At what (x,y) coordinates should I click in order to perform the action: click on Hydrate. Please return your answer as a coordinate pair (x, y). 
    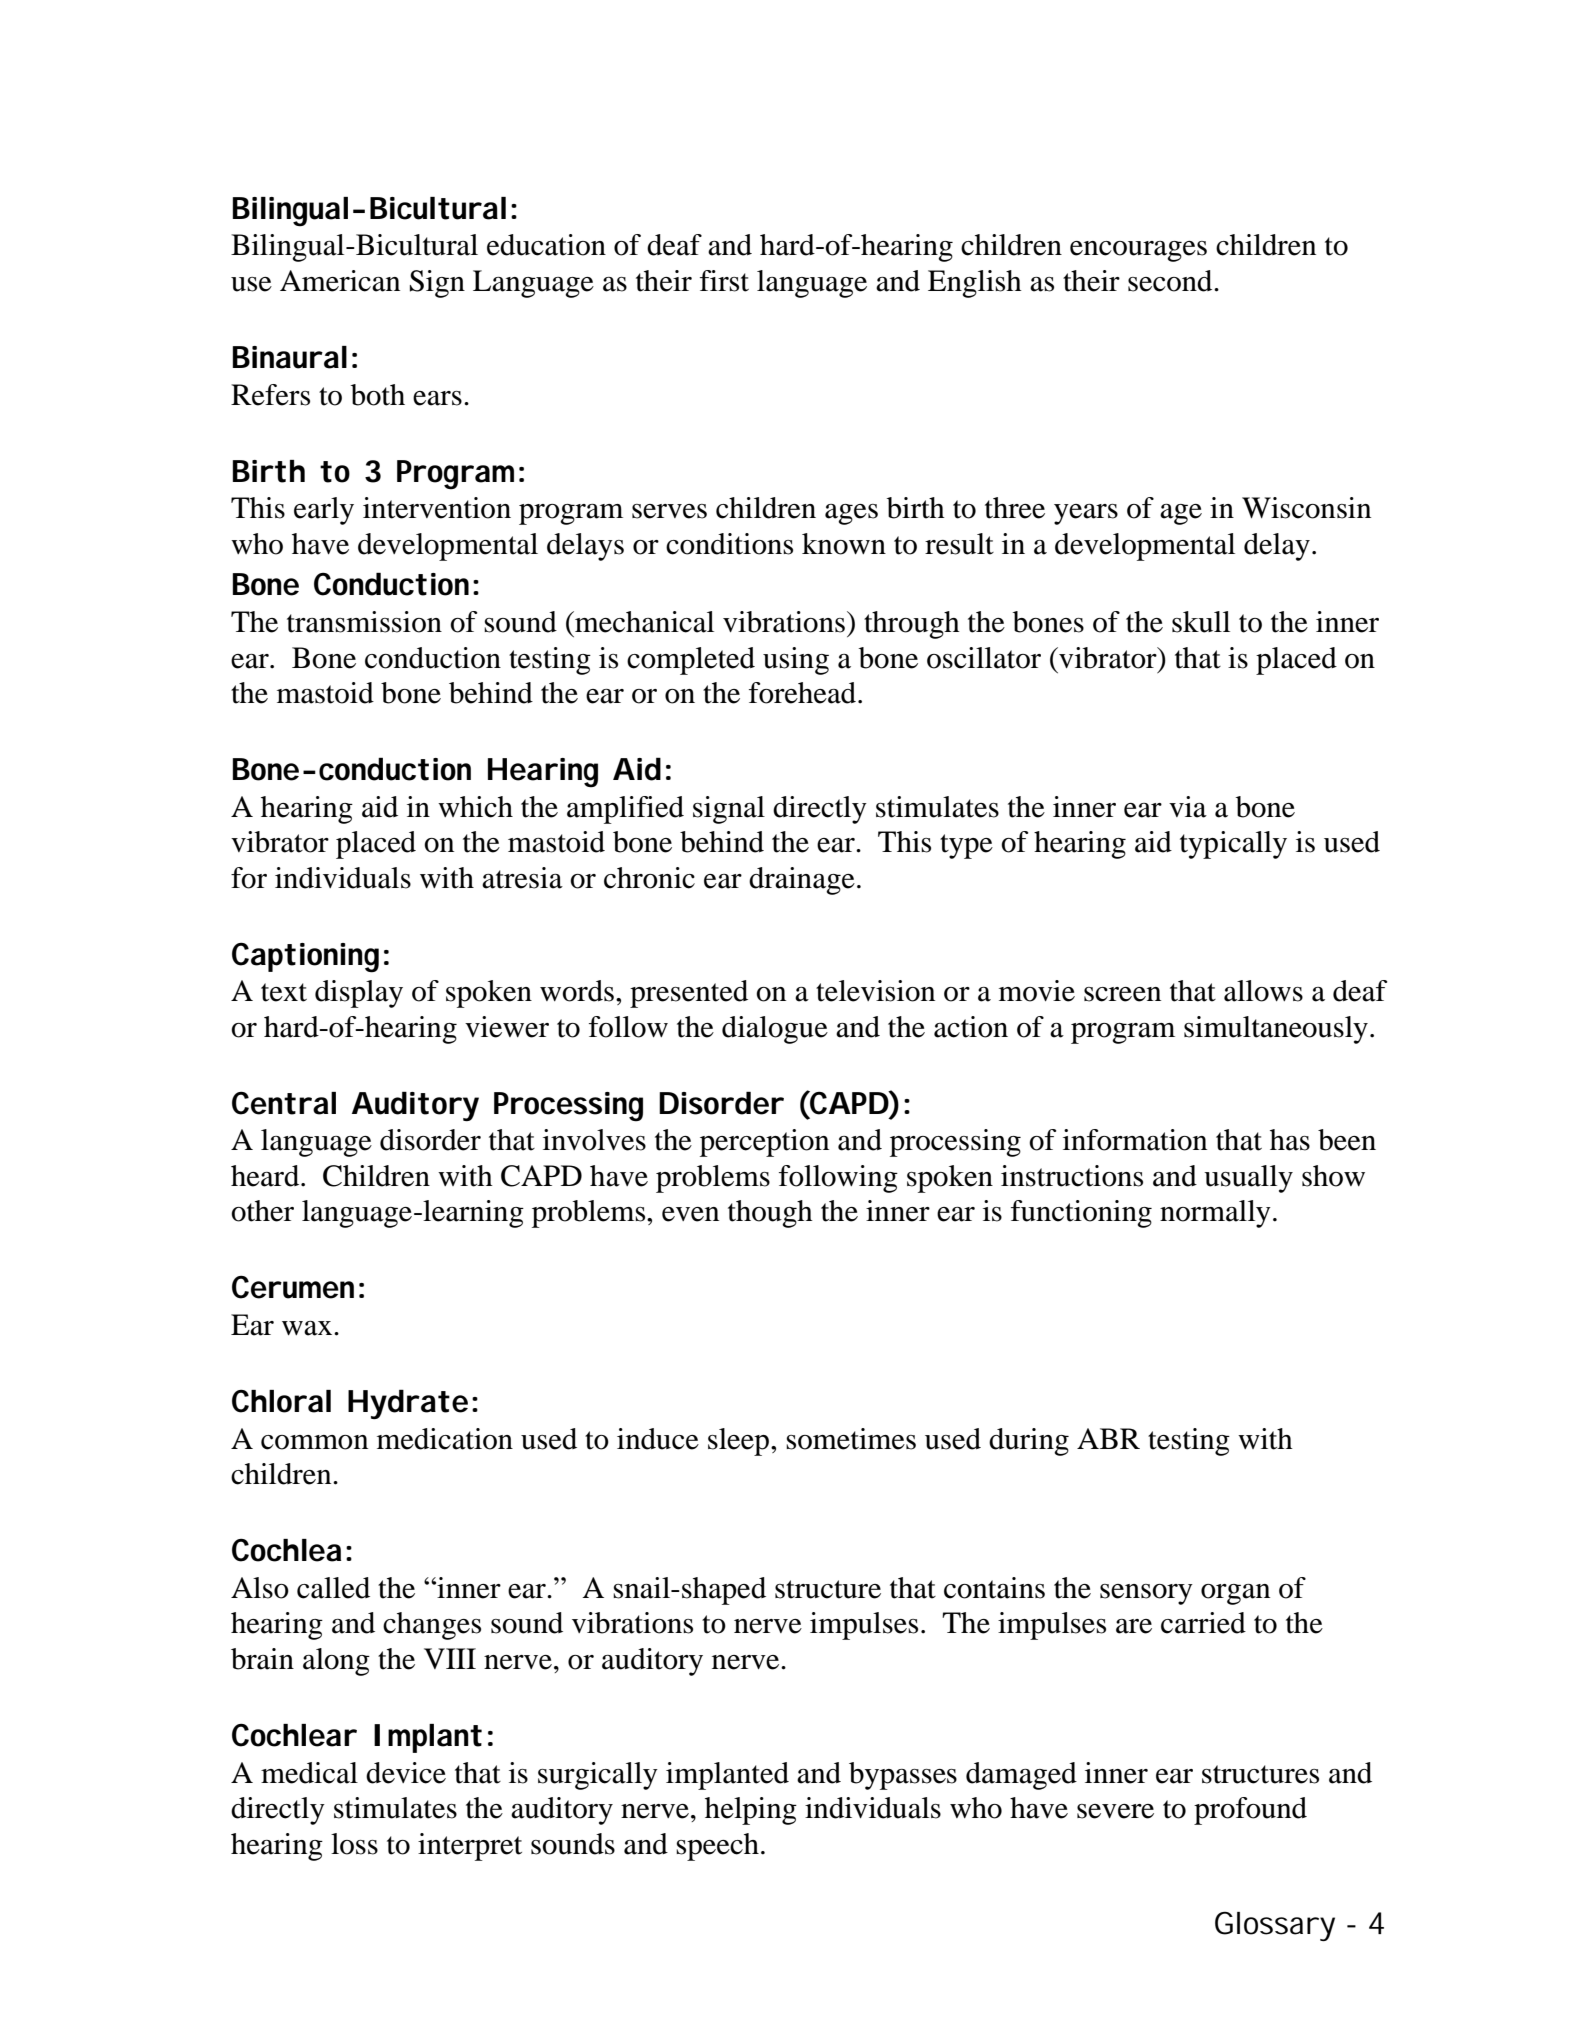
    Looking at the image, I should click on (408, 1404).
